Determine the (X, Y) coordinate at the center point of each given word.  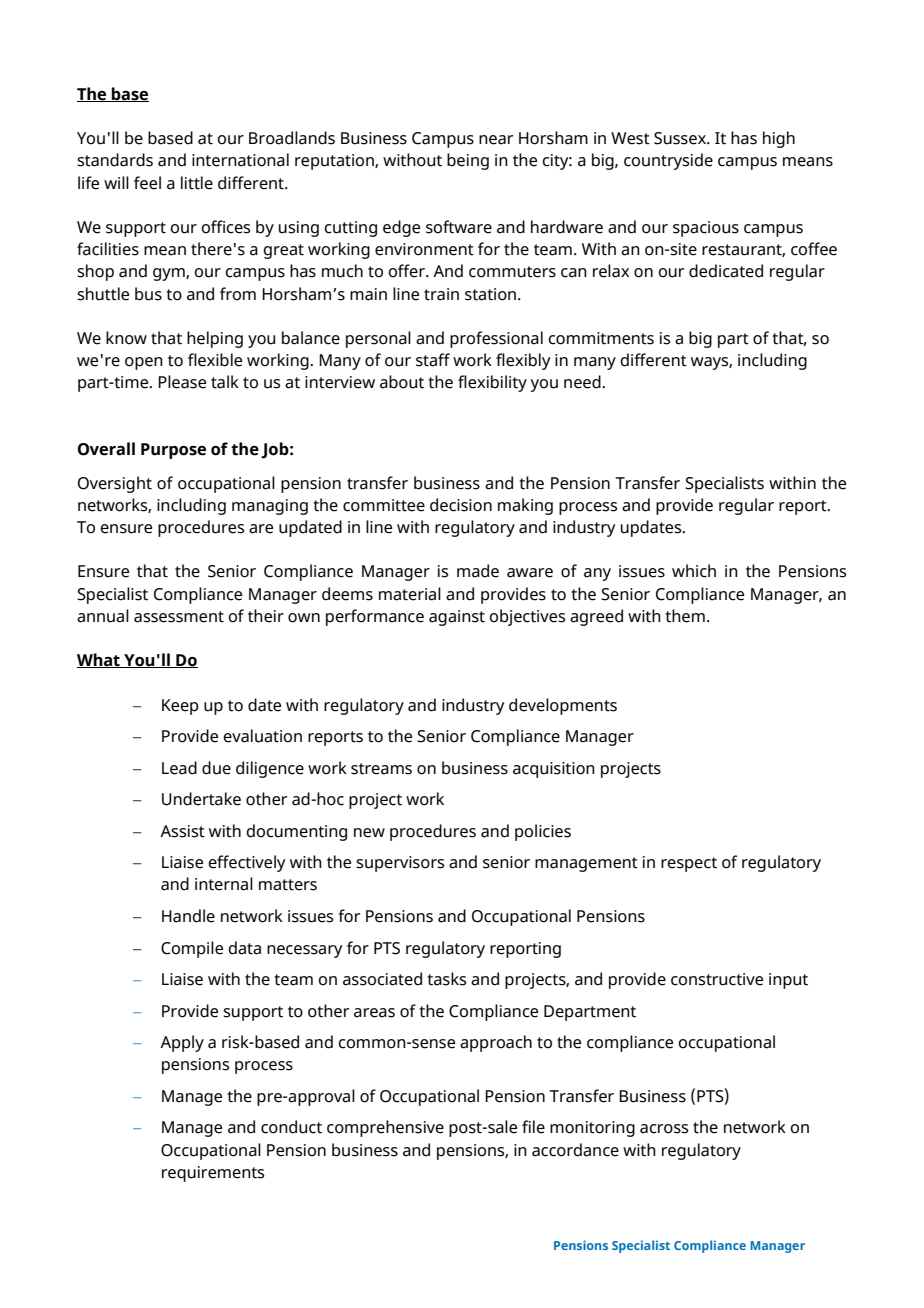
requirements (213, 1174)
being (468, 161)
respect (689, 864)
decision (461, 505)
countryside (668, 161)
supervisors (400, 864)
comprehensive (385, 1128)
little (197, 183)
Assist (182, 831)
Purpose (173, 451)
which (694, 571)
